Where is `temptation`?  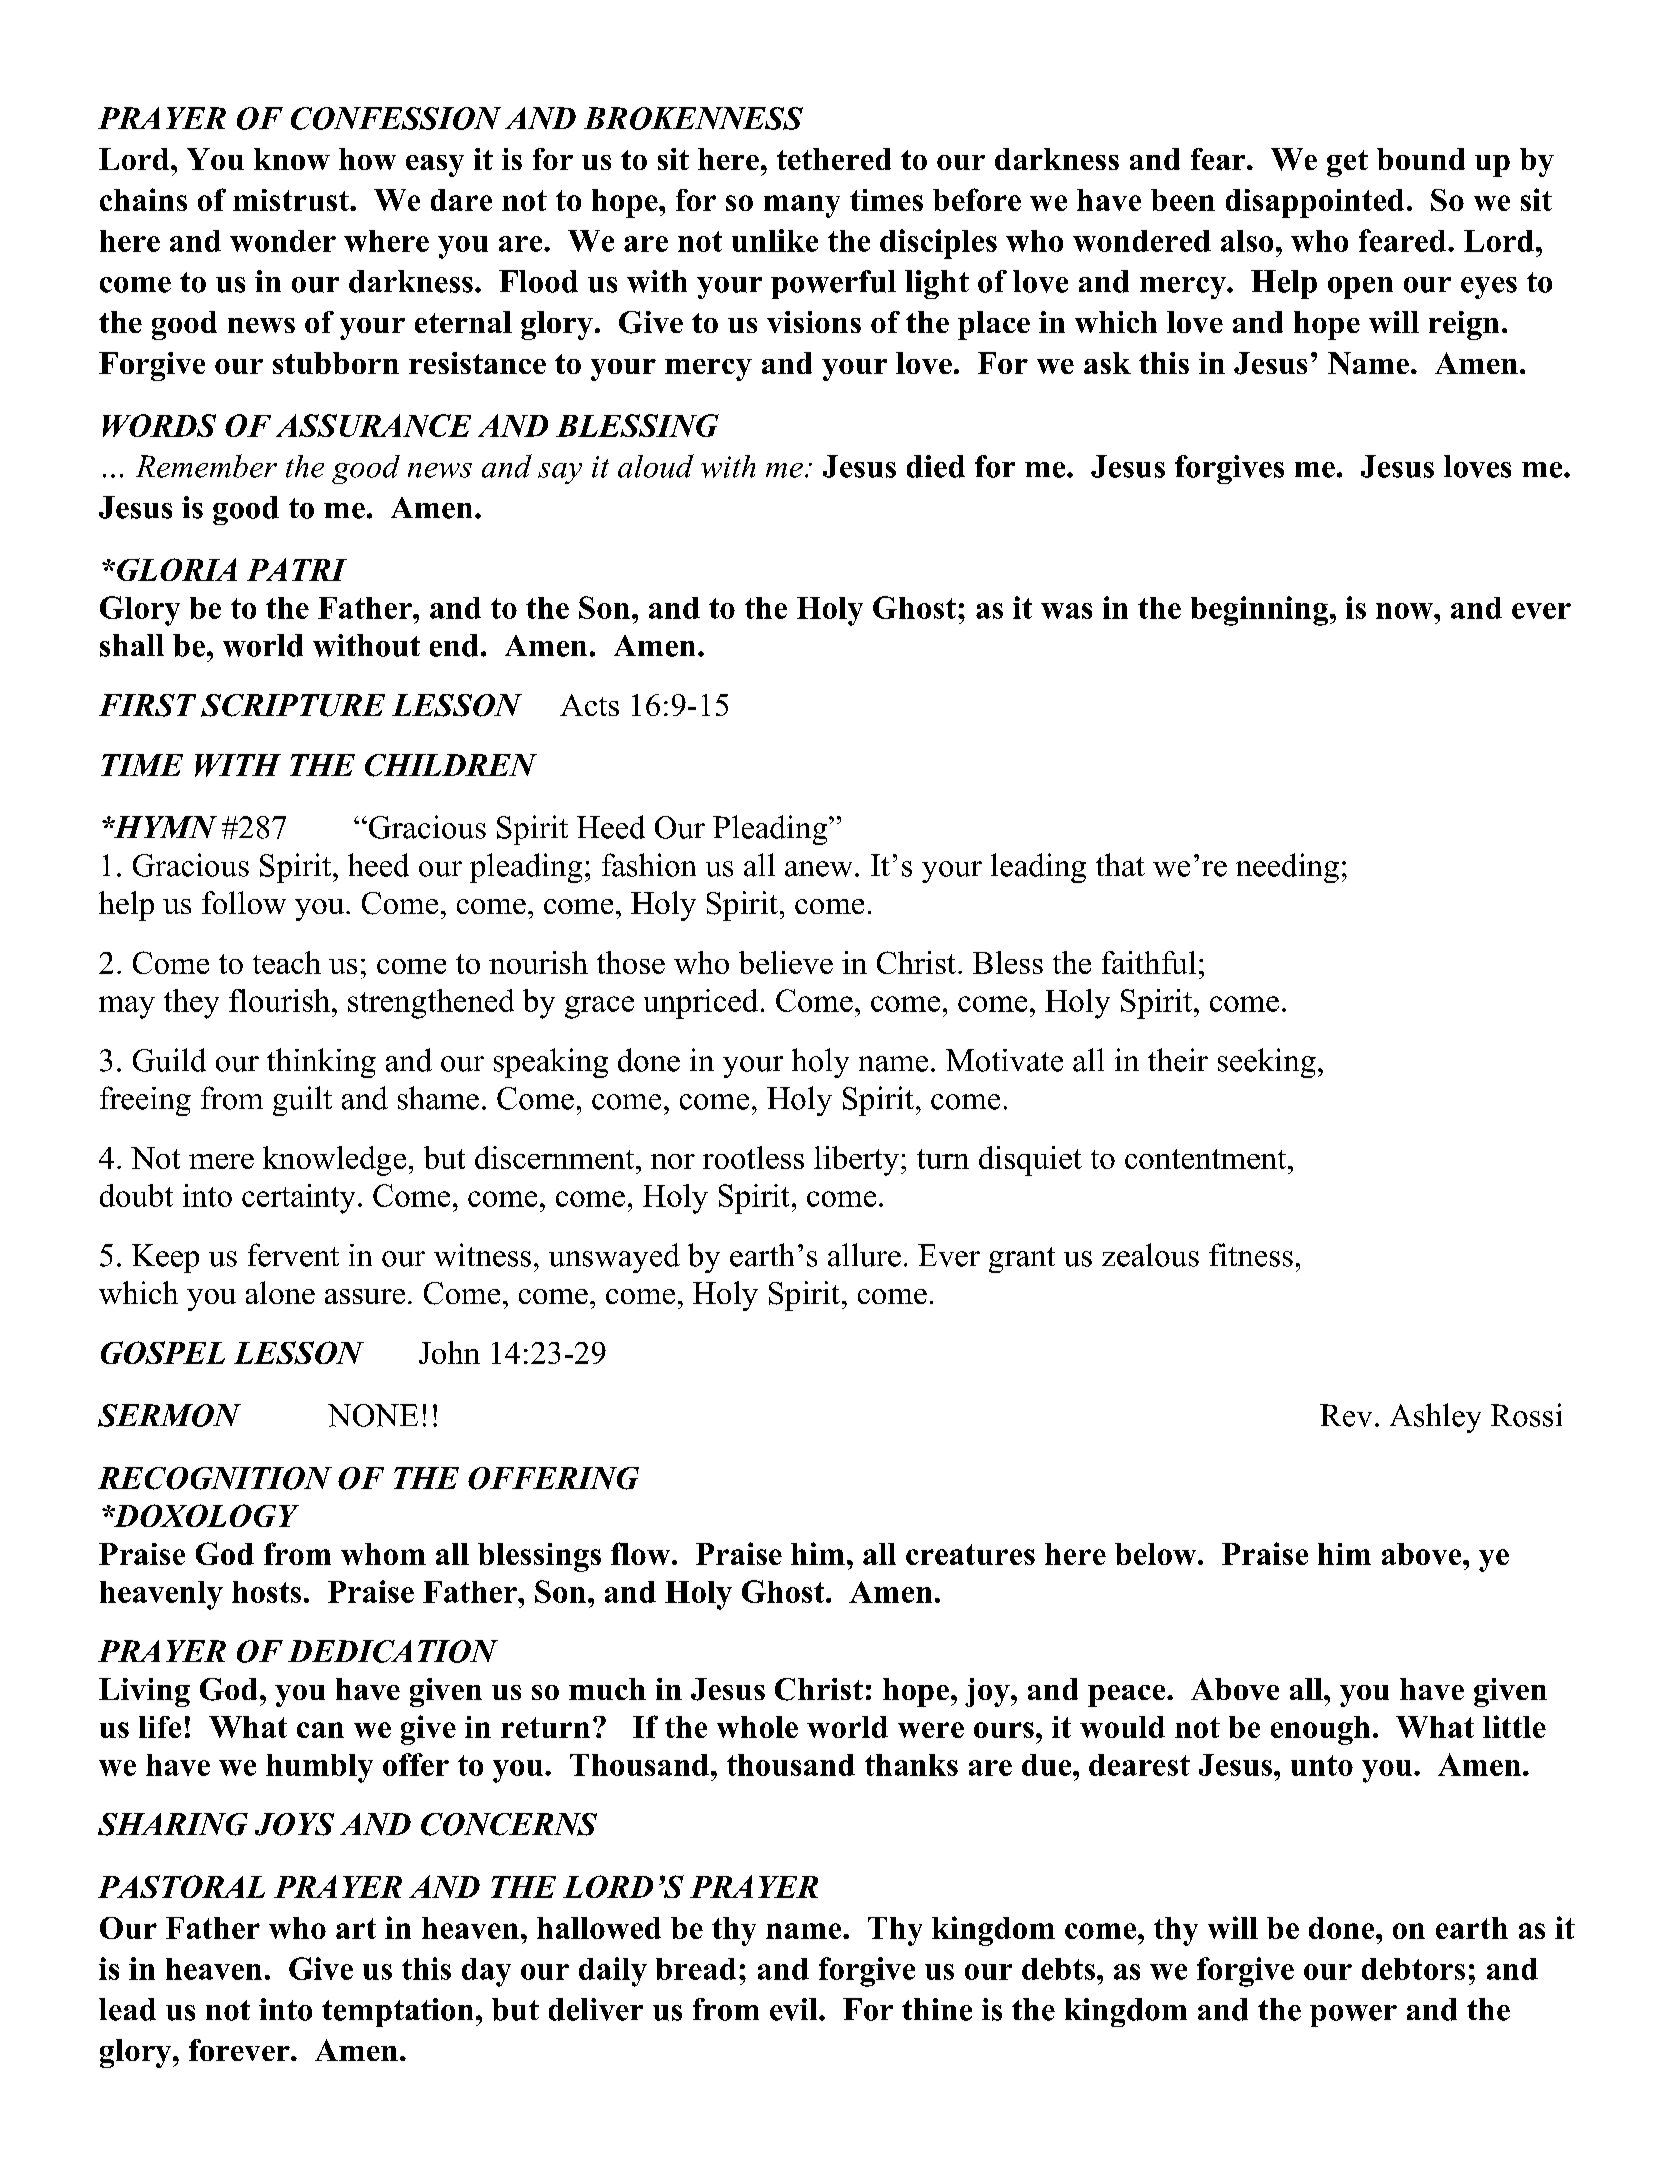 temptation is located at coordinates (397, 2012).
